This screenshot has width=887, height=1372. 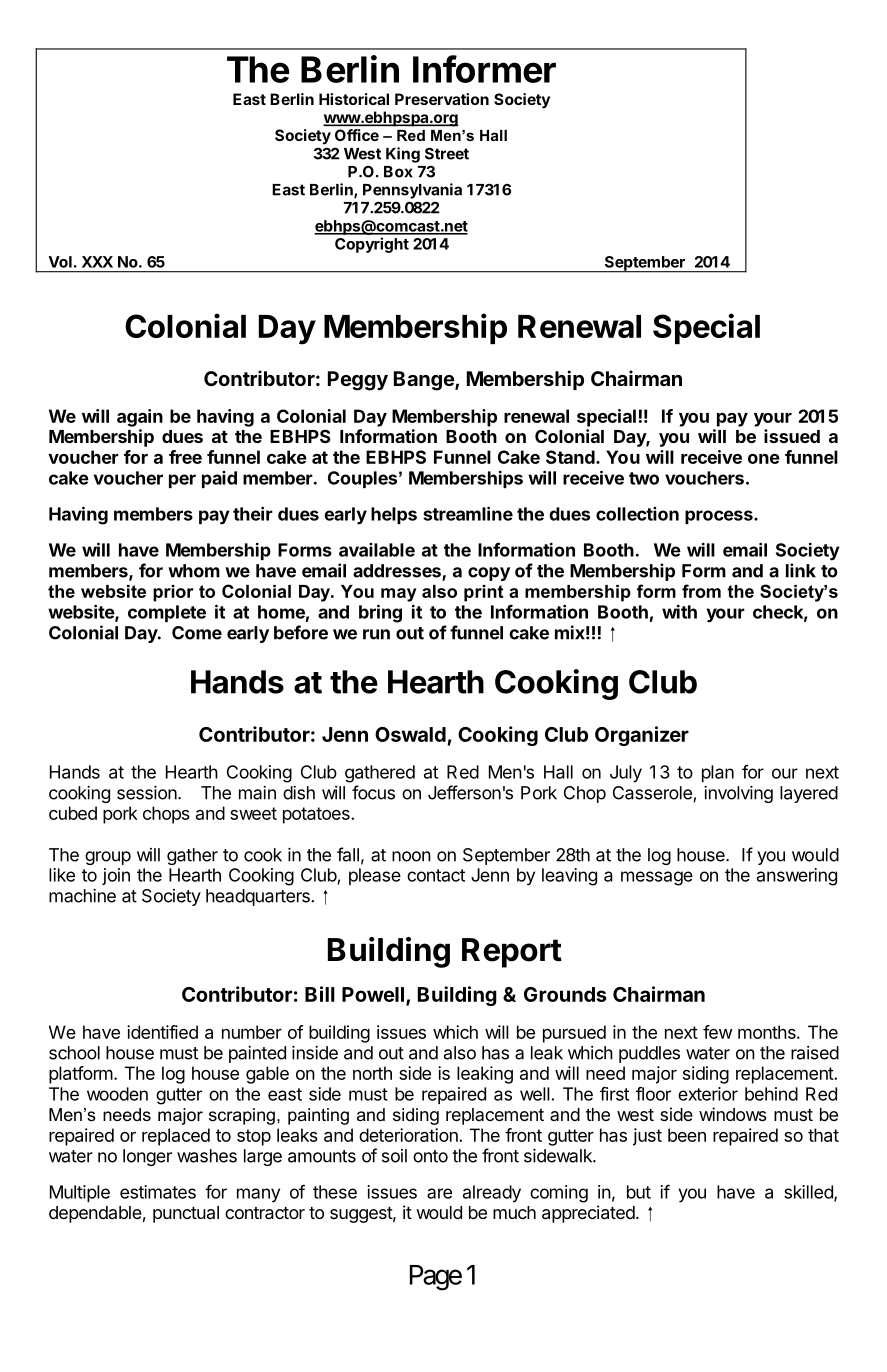 What do you see at coordinates (442, 99) in the screenshot?
I see `Preservation` at bounding box center [442, 99].
